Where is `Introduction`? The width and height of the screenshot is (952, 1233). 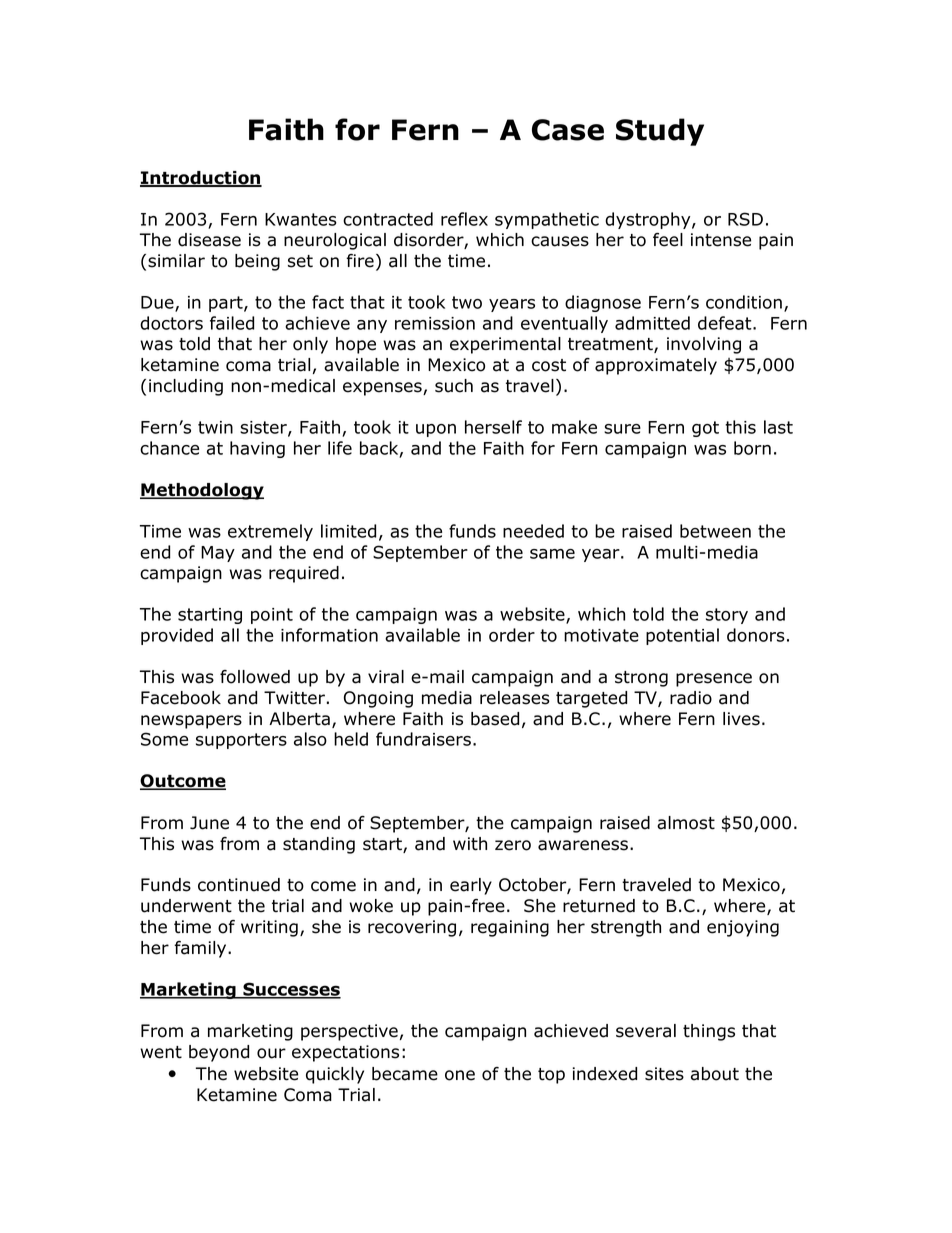
Introduction is located at coordinates (201, 179).
